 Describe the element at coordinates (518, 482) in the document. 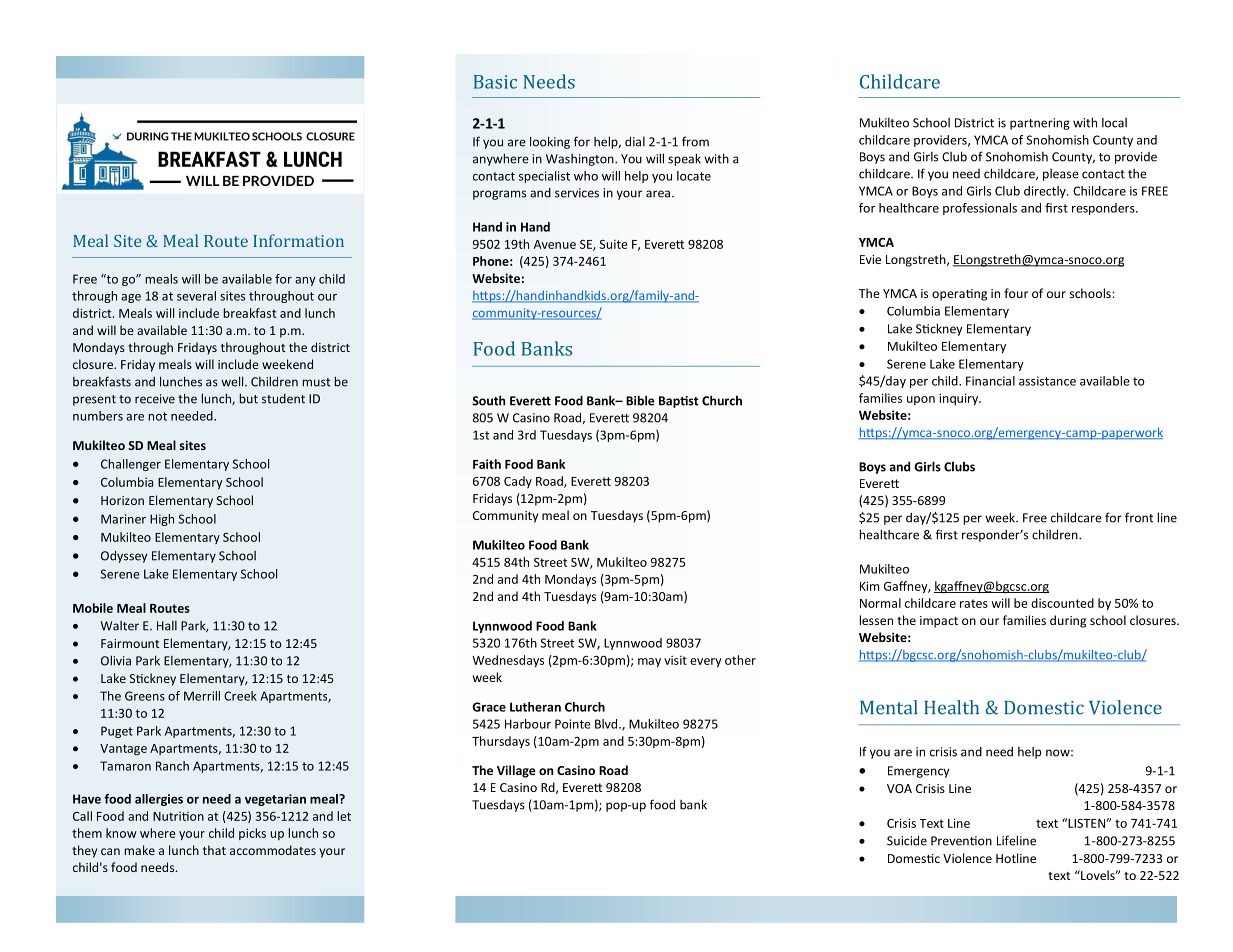

I see `Cady` at that location.
